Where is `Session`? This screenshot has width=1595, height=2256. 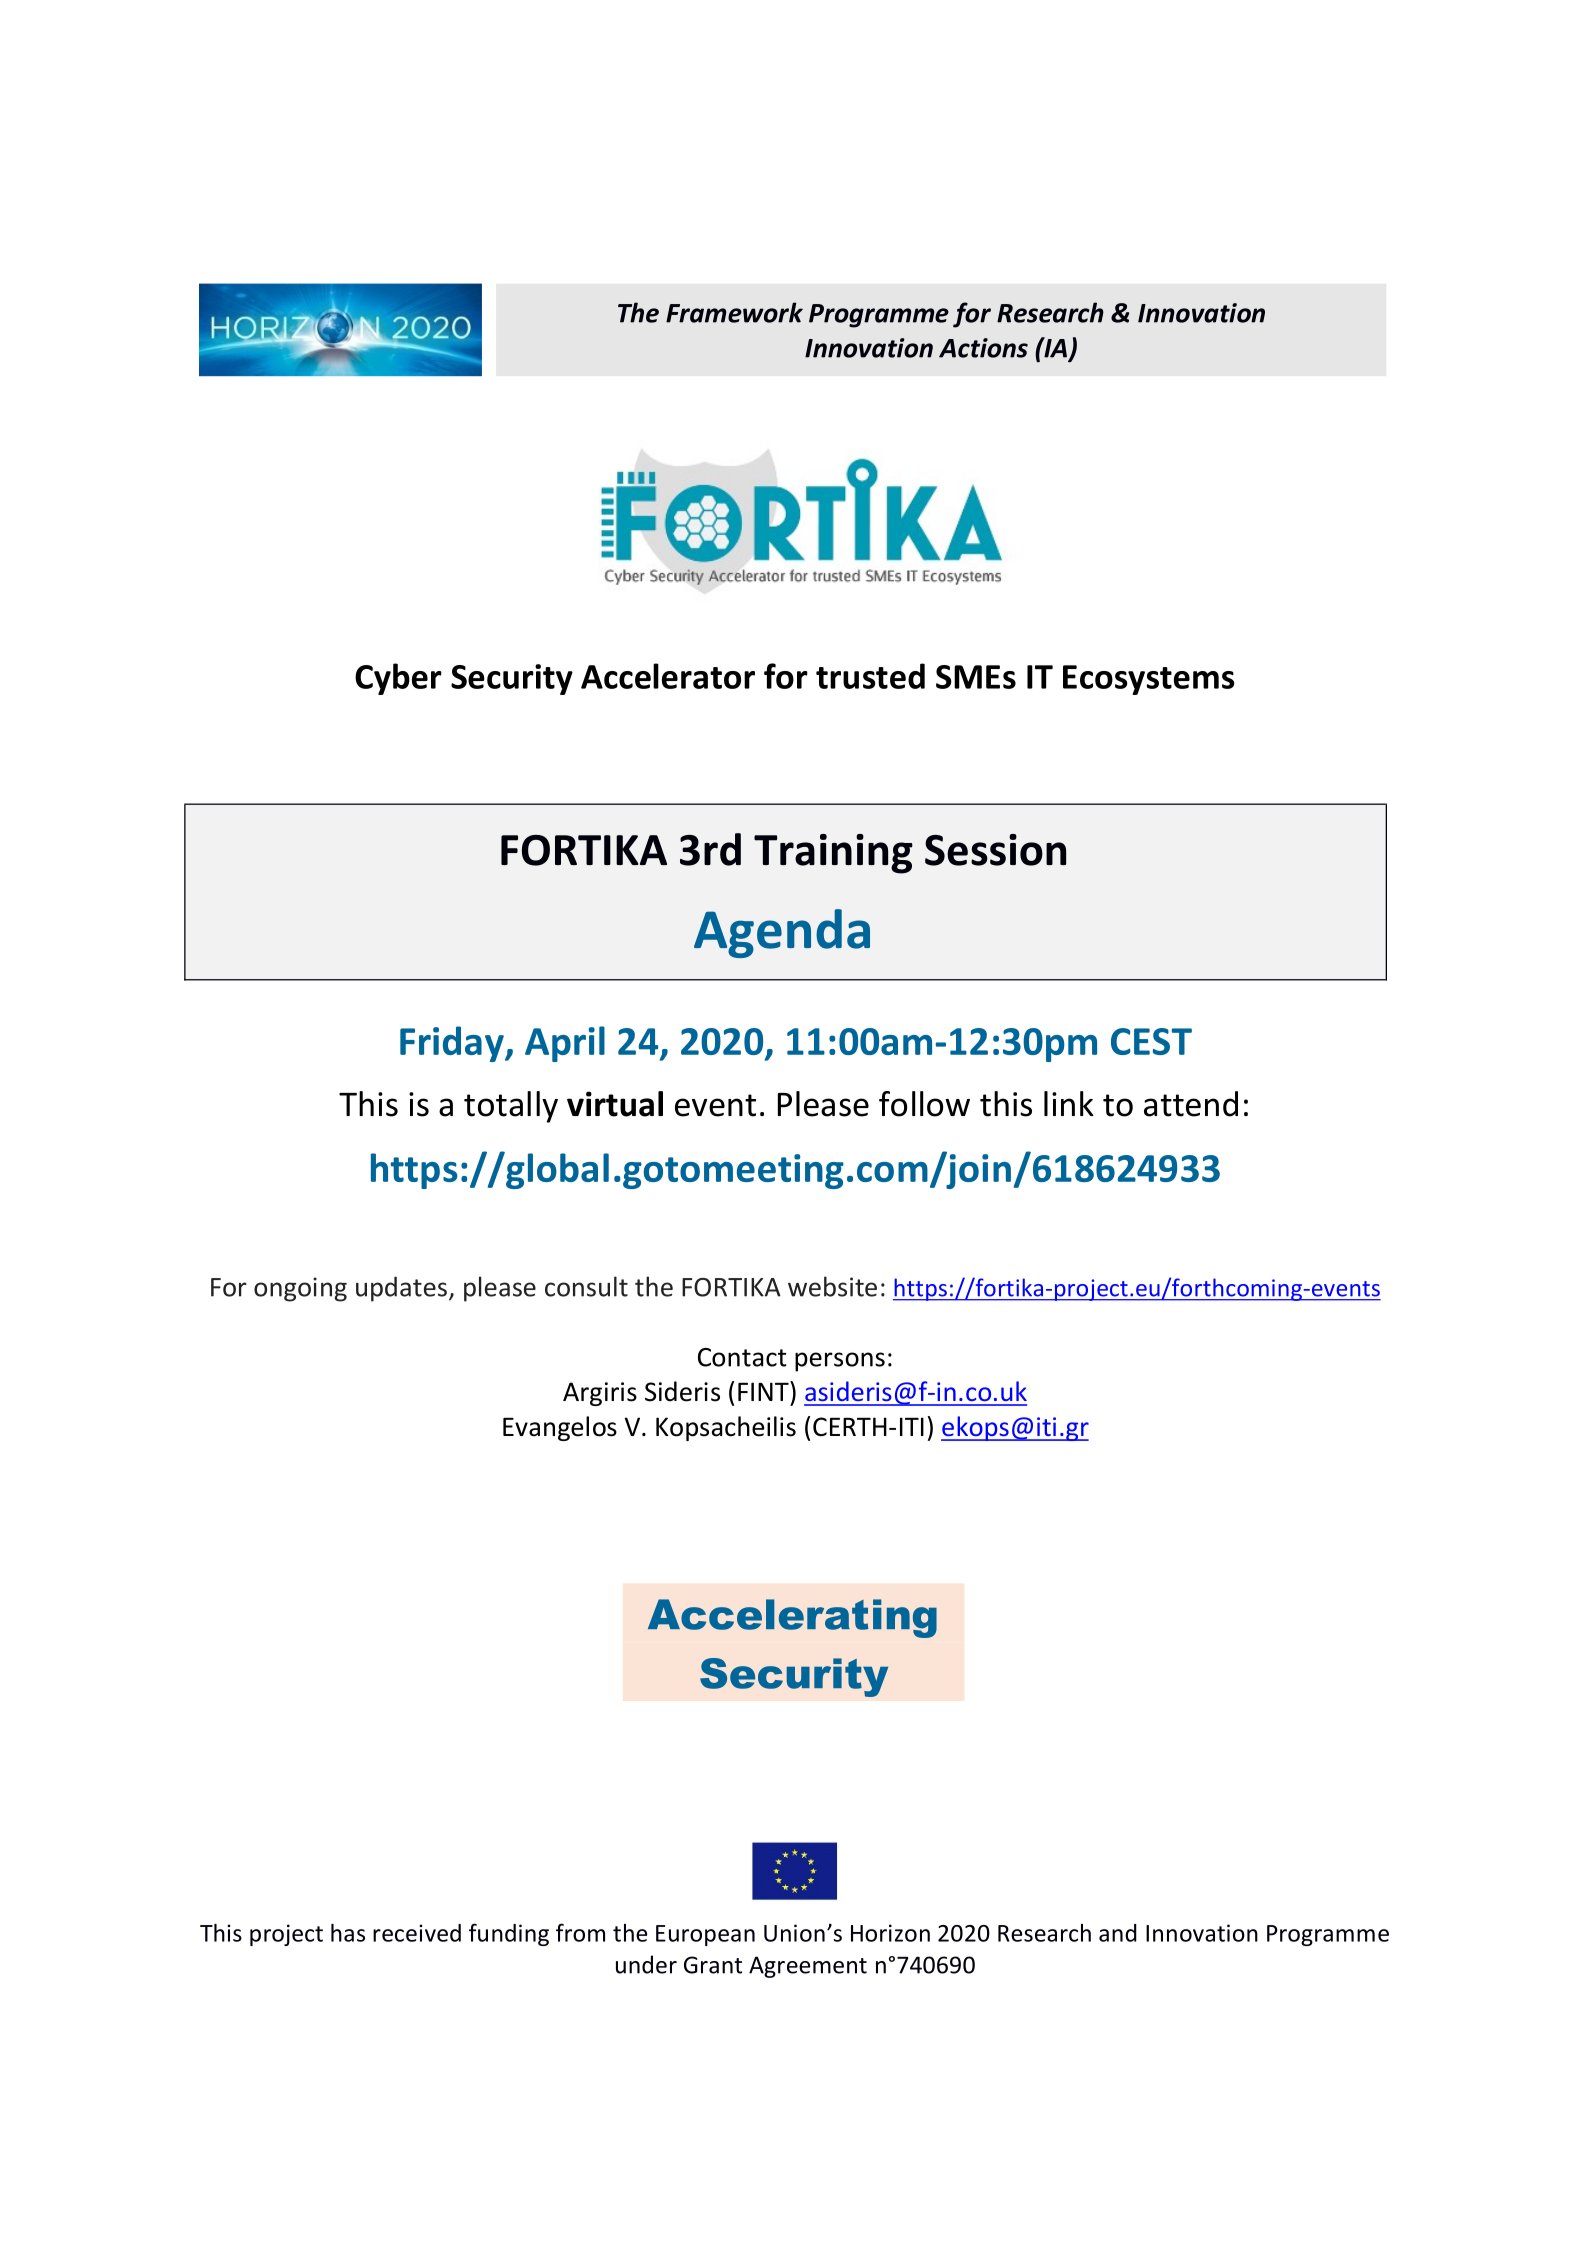
Session is located at coordinates (995, 850).
